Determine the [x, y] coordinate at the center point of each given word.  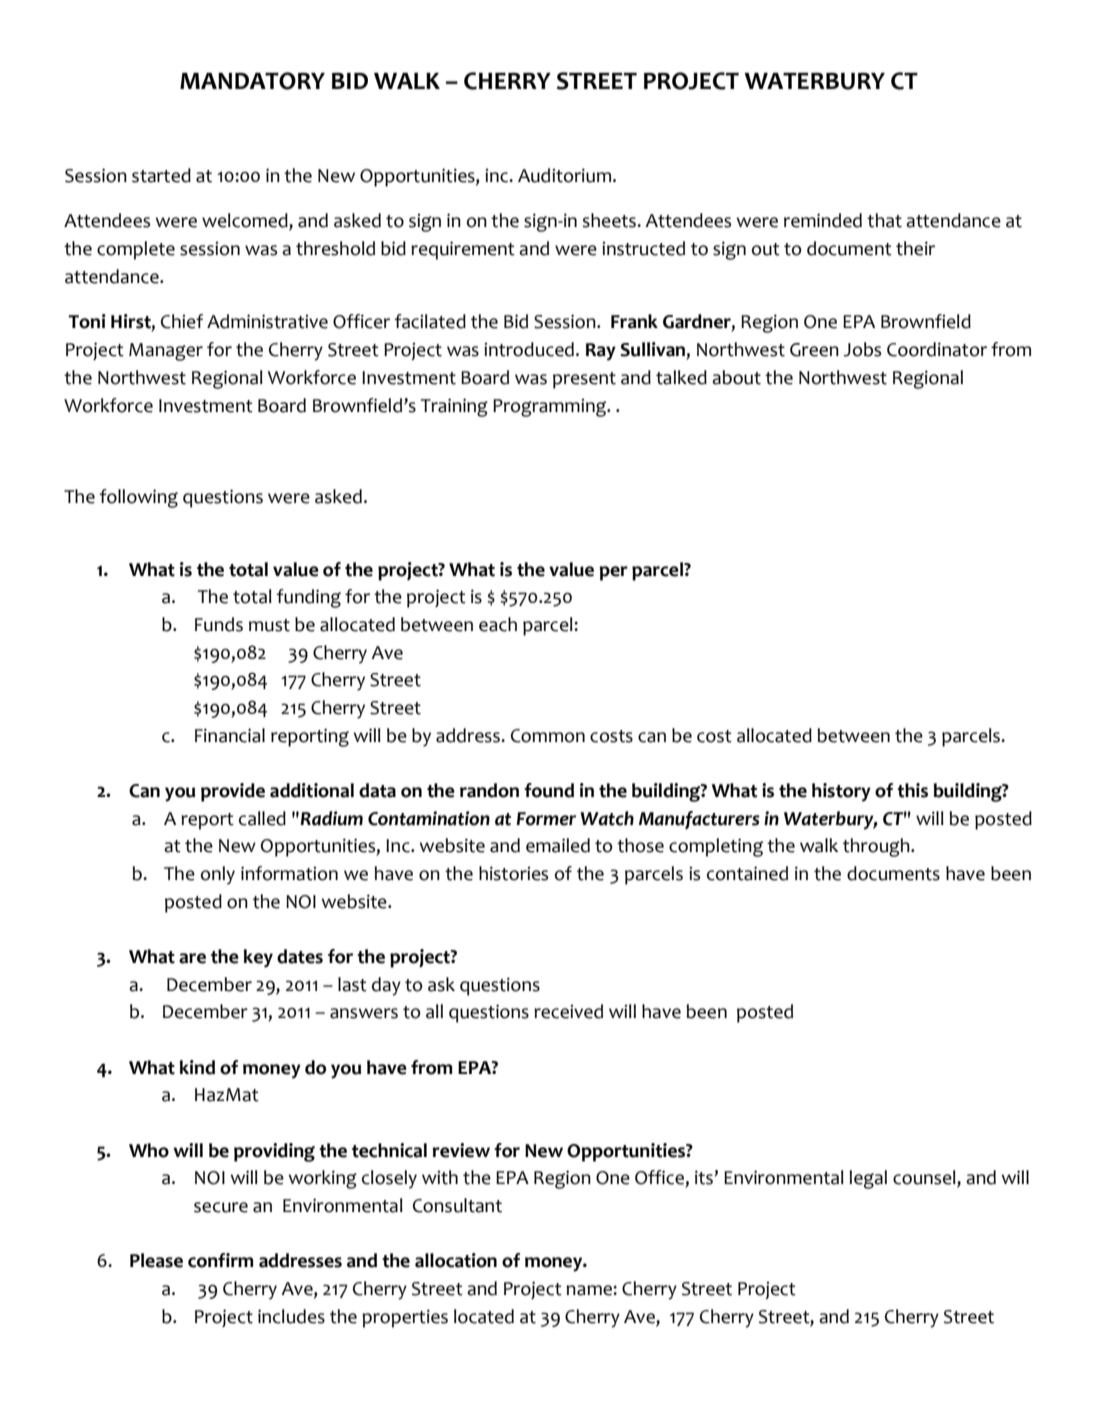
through [877, 847]
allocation [456, 1260]
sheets [610, 220]
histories [513, 873]
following [138, 498]
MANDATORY [252, 81]
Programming [551, 408]
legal [868, 1179]
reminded [823, 220]
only [218, 875]
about [736, 377]
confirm [220, 1260]
